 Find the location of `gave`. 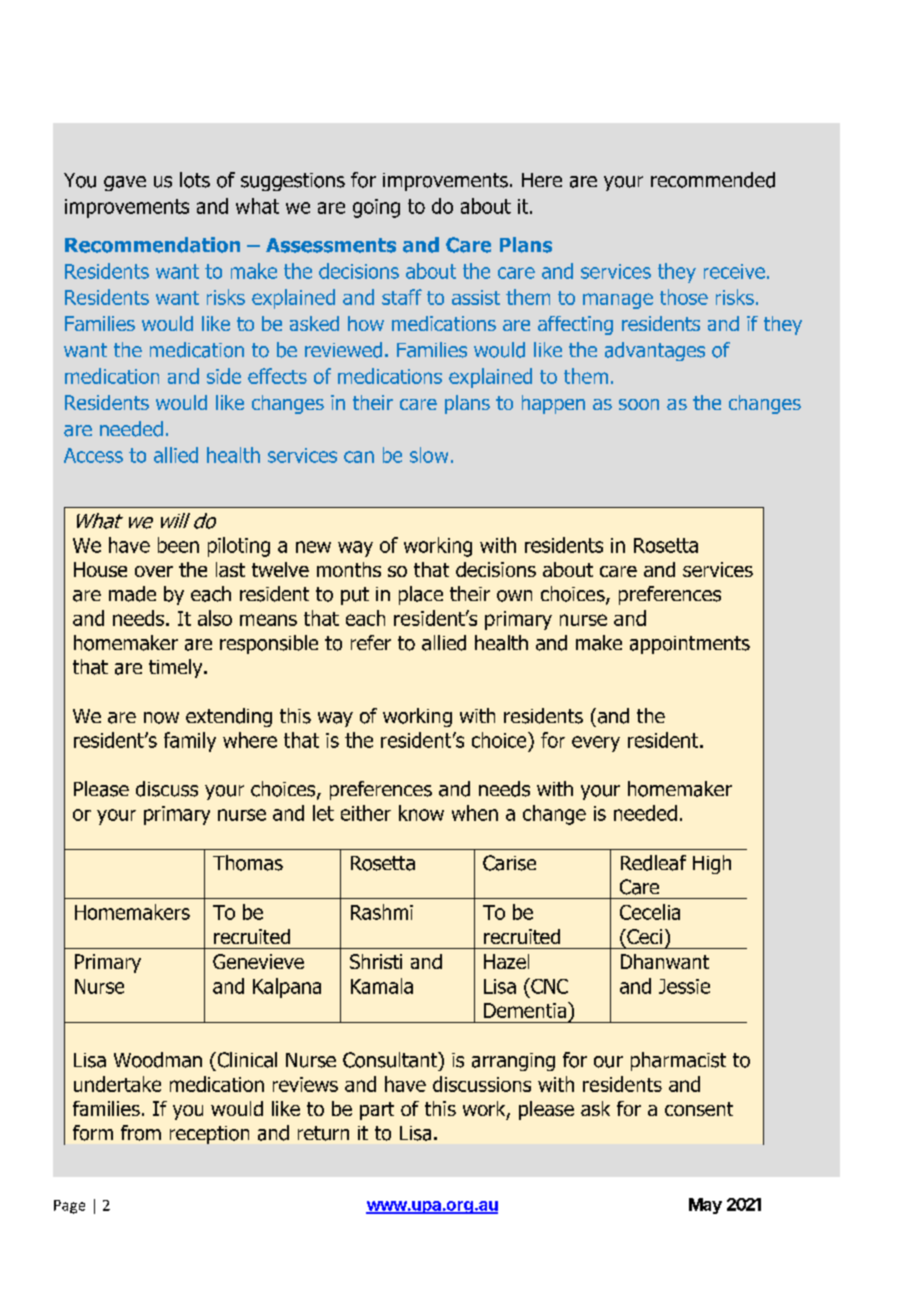

gave is located at coordinates (125, 183).
